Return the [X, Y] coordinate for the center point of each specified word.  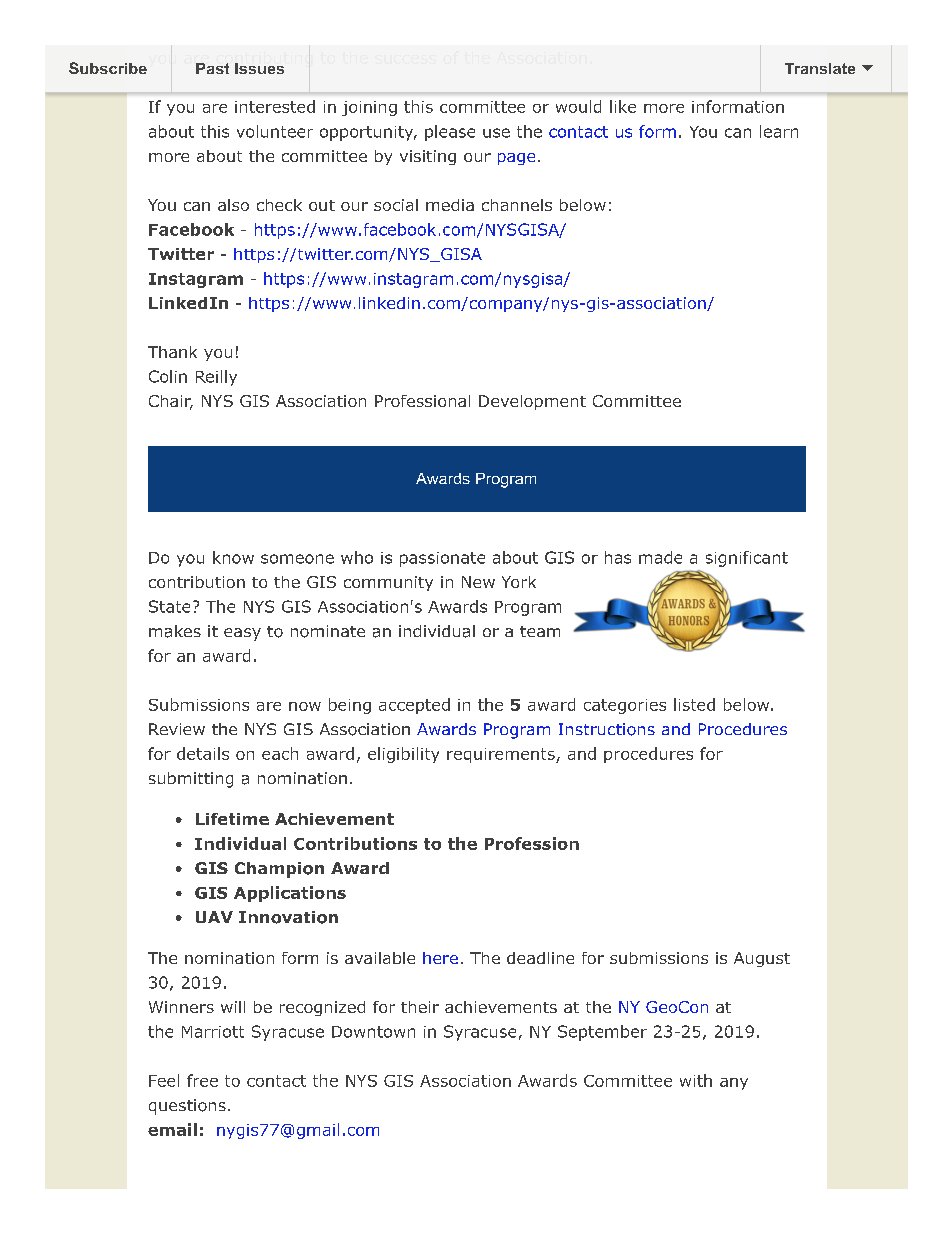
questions [187, 1107]
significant [747, 559]
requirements [502, 755]
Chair [171, 402]
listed [694, 704]
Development [532, 402]
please [450, 133]
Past [212, 68]
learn [779, 131]
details [203, 753]
